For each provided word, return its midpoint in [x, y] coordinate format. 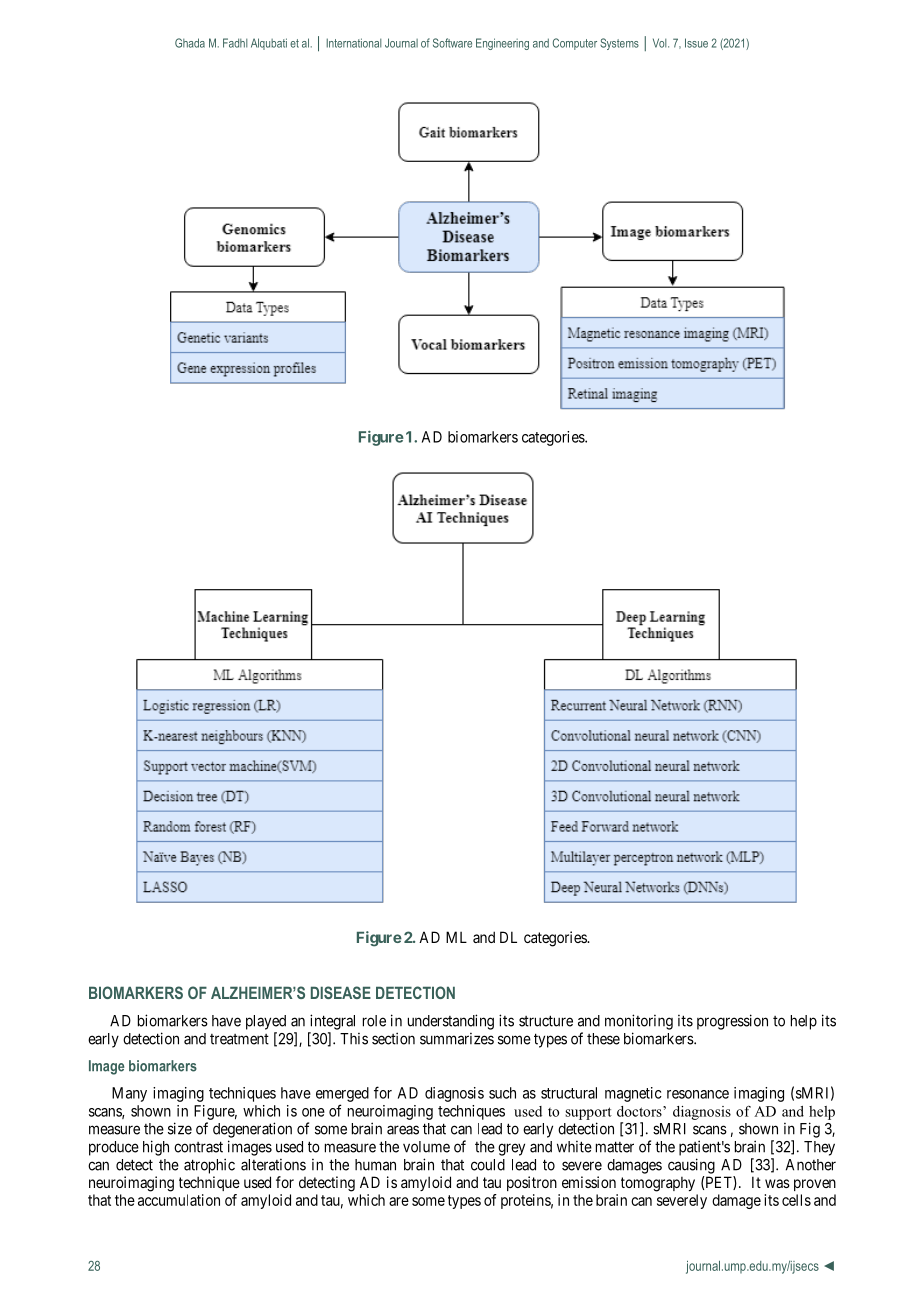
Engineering [502, 44]
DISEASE [341, 992]
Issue [696, 43]
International [354, 43]
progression [732, 1022]
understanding [451, 1022]
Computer [575, 44]
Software [452, 43]
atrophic [209, 1166]
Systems [619, 44]
